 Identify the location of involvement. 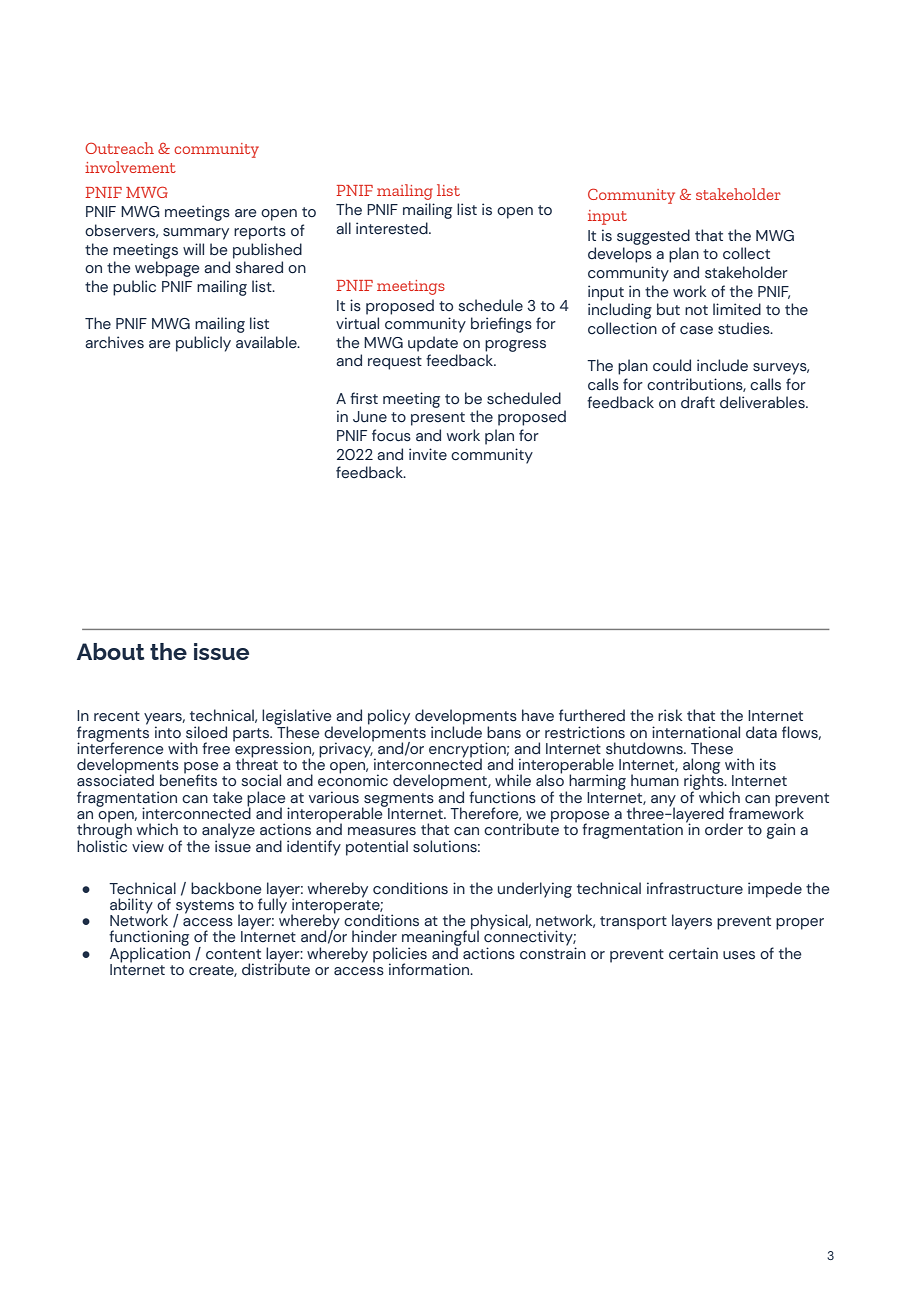
(130, 167).
